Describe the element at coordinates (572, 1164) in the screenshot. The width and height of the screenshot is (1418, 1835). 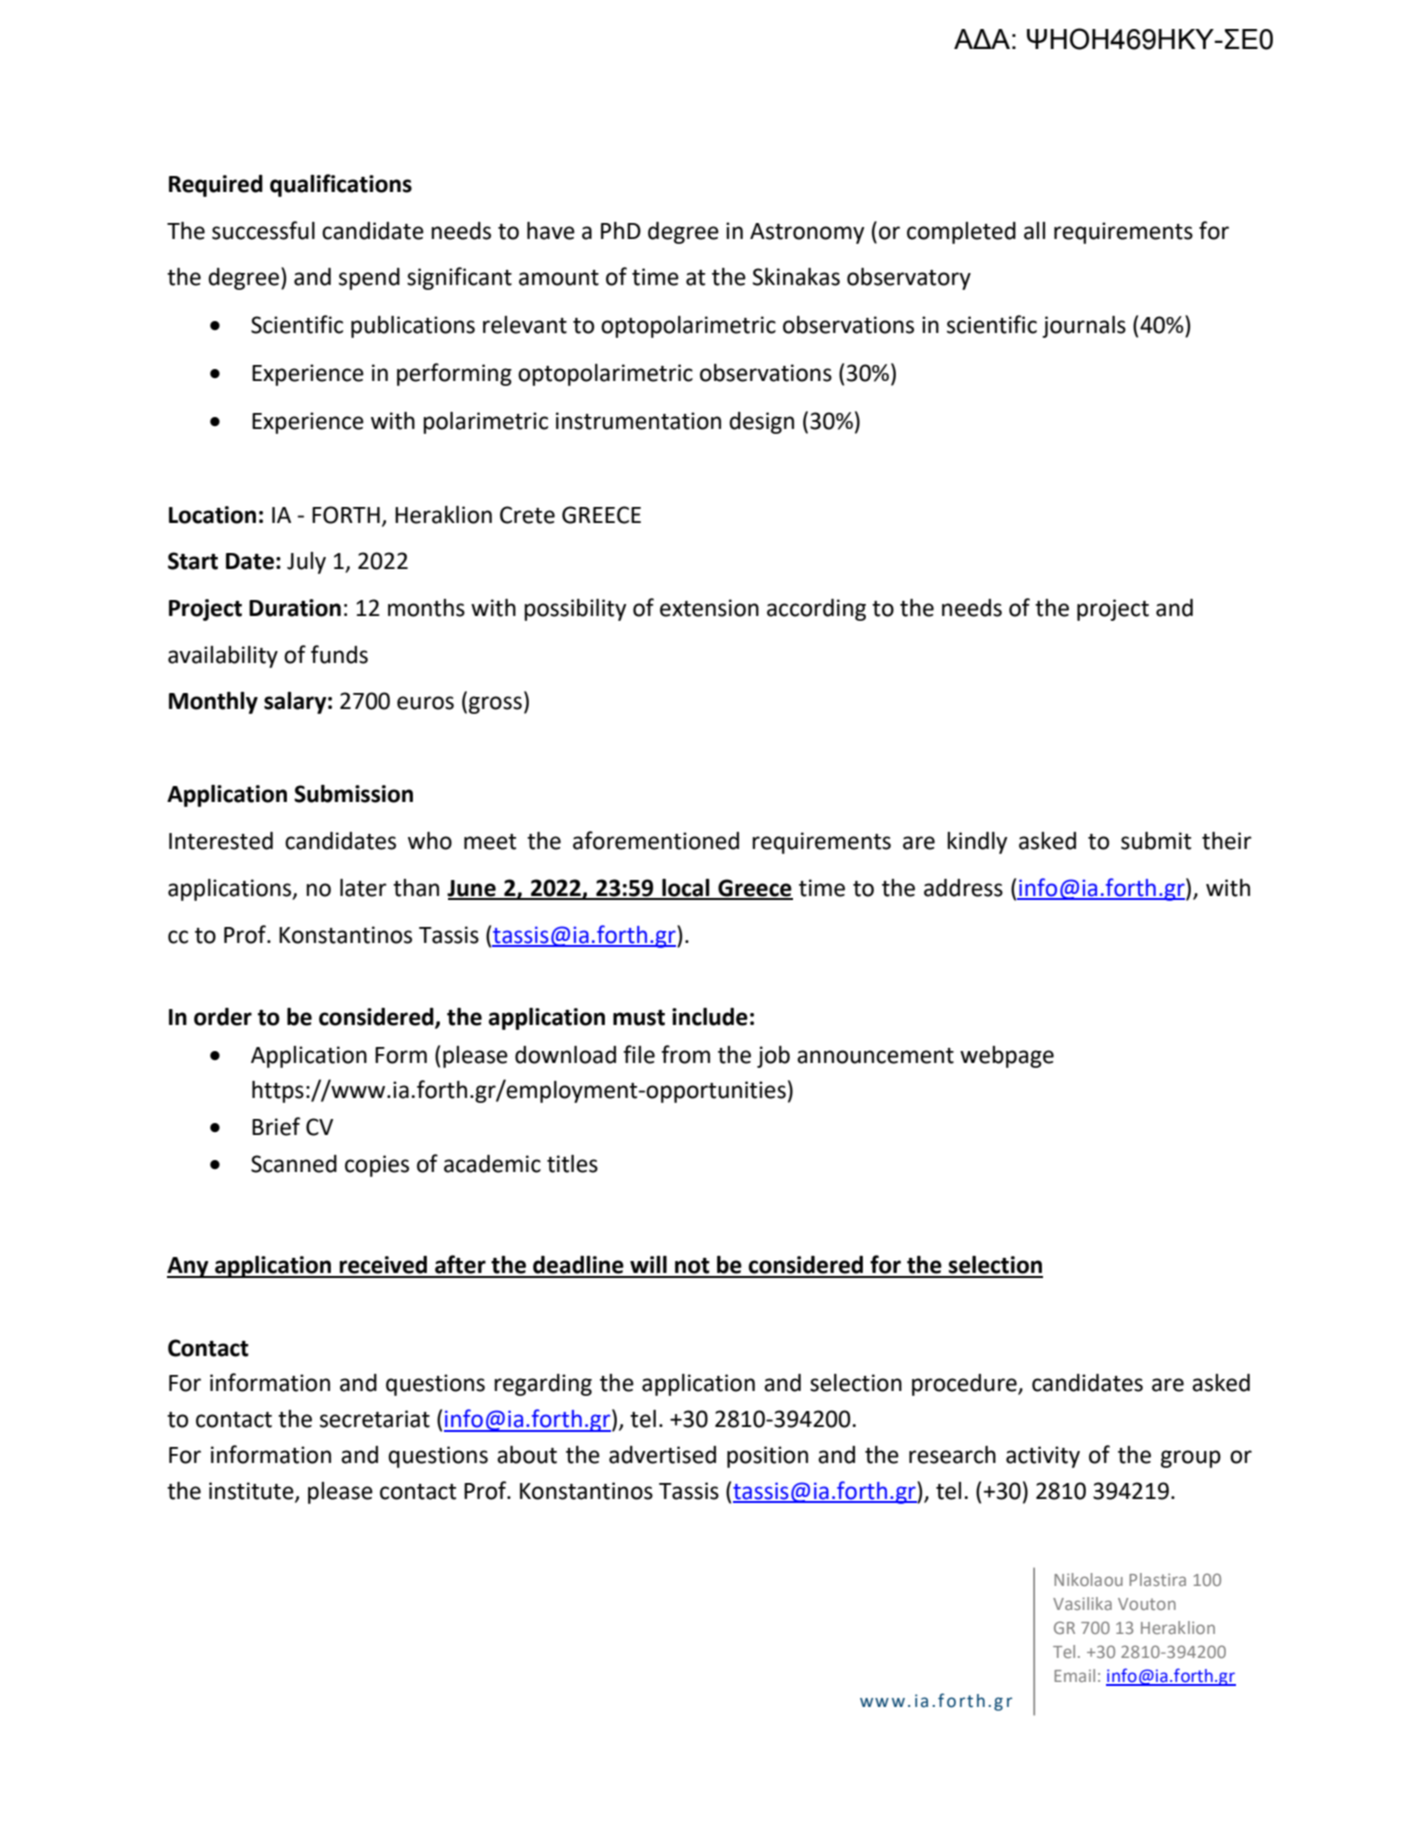
I see `titles` at that location.
